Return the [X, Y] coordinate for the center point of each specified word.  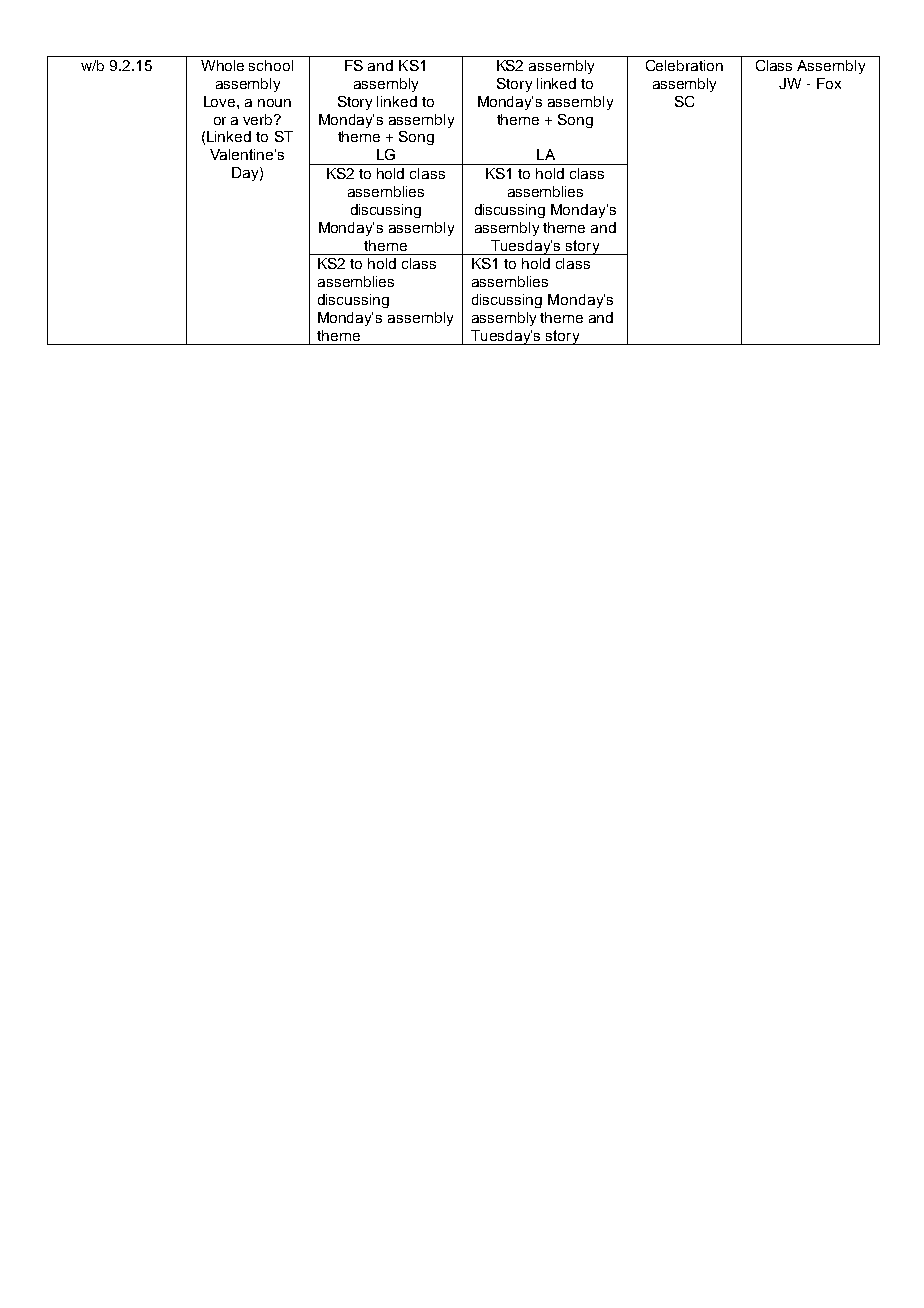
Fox [829, 83]
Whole [222, 65]
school [271, 65]
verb [259, 119]
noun [274, 103]
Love [221, 101]
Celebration [684, 65]
